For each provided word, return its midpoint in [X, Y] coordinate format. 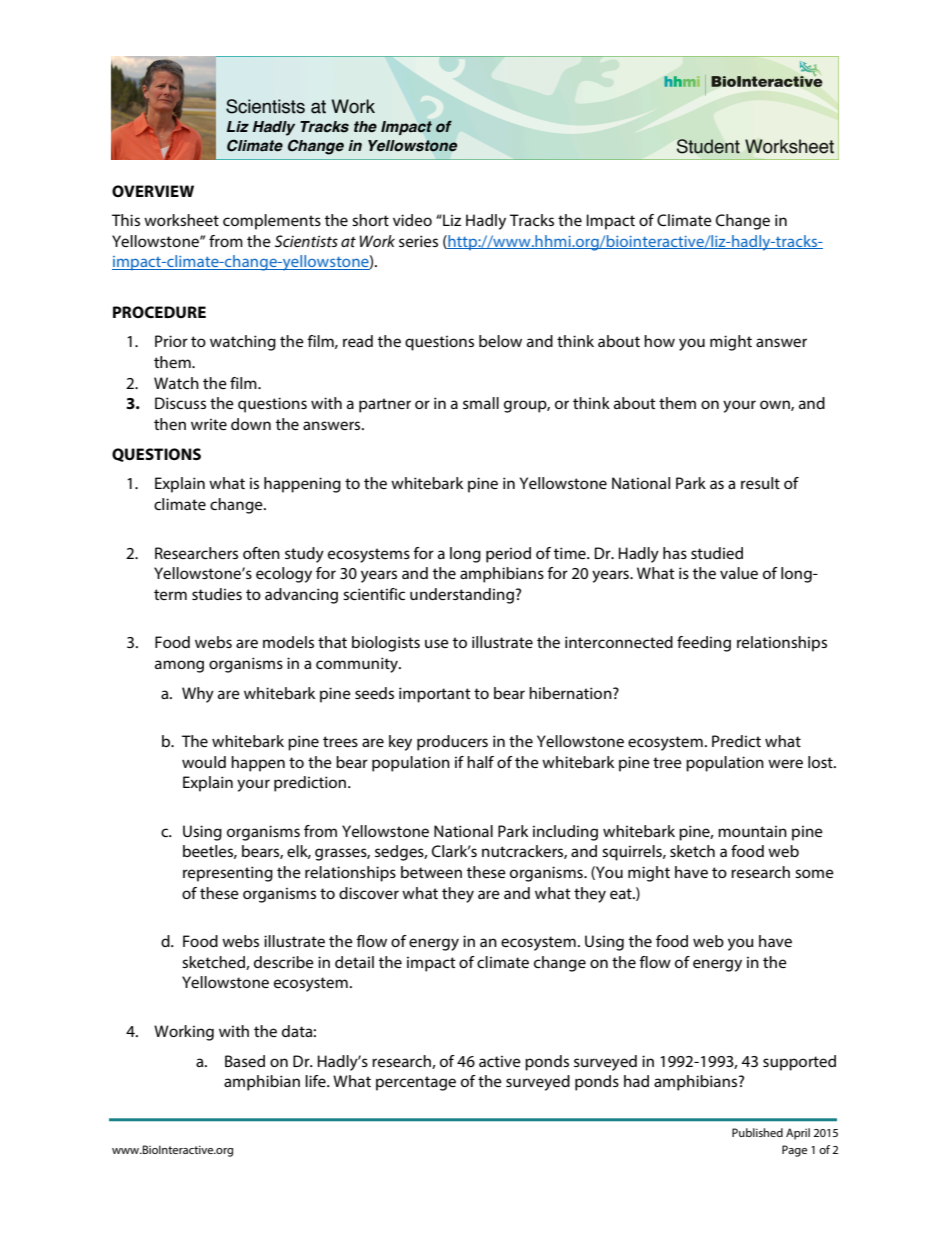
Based [245, 1061]
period [508, 555]
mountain [752, 831]
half [480, 762]
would [204, 762]
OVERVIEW [153, 191]
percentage [416, 1083]
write [209, 424]
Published [757, 1132]
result [760, 483]
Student [708, 146]
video [412, 220]
